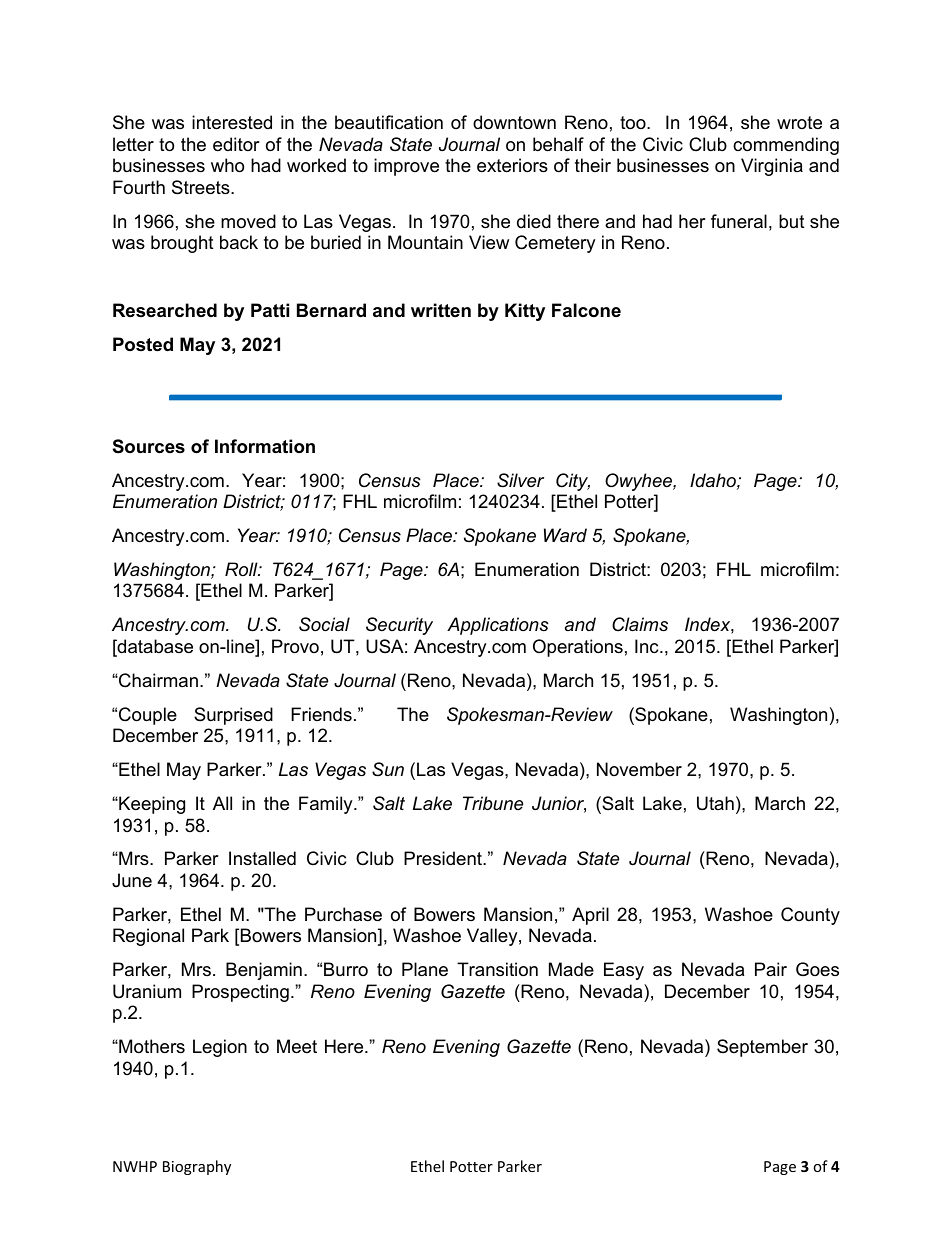  What do you see at coordinates (772, 167) in the image?
I see `Virginia` at bounding box center [772, 167].
